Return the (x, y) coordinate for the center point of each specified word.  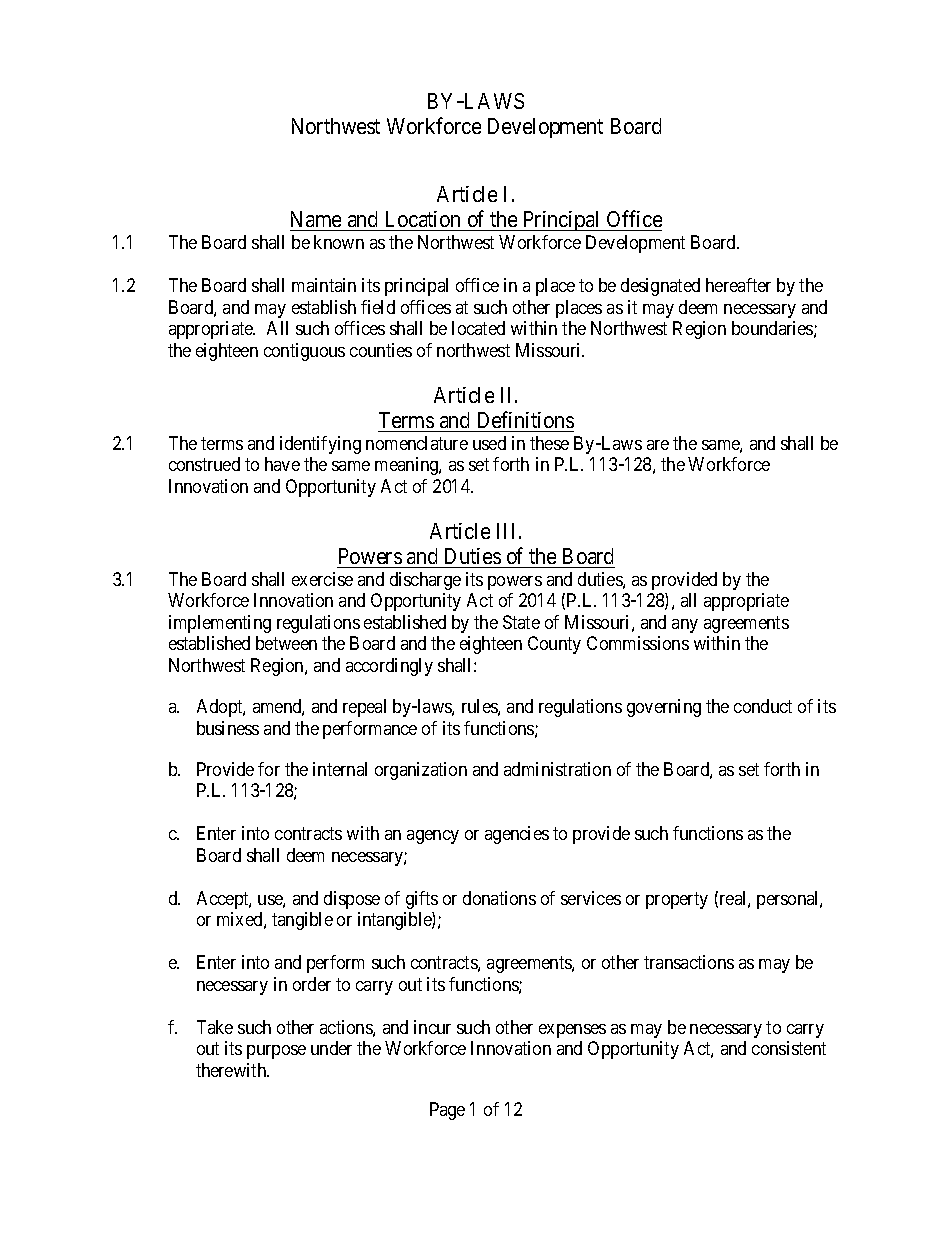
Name (316, 219)
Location (423, 219)
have (282, 464)
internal (340, 769)
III (505, 531)
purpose (276, 1052)
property (677, 900)
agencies (517, 835)
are (658, 445)
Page (447, 1111)
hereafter (738, 285)
